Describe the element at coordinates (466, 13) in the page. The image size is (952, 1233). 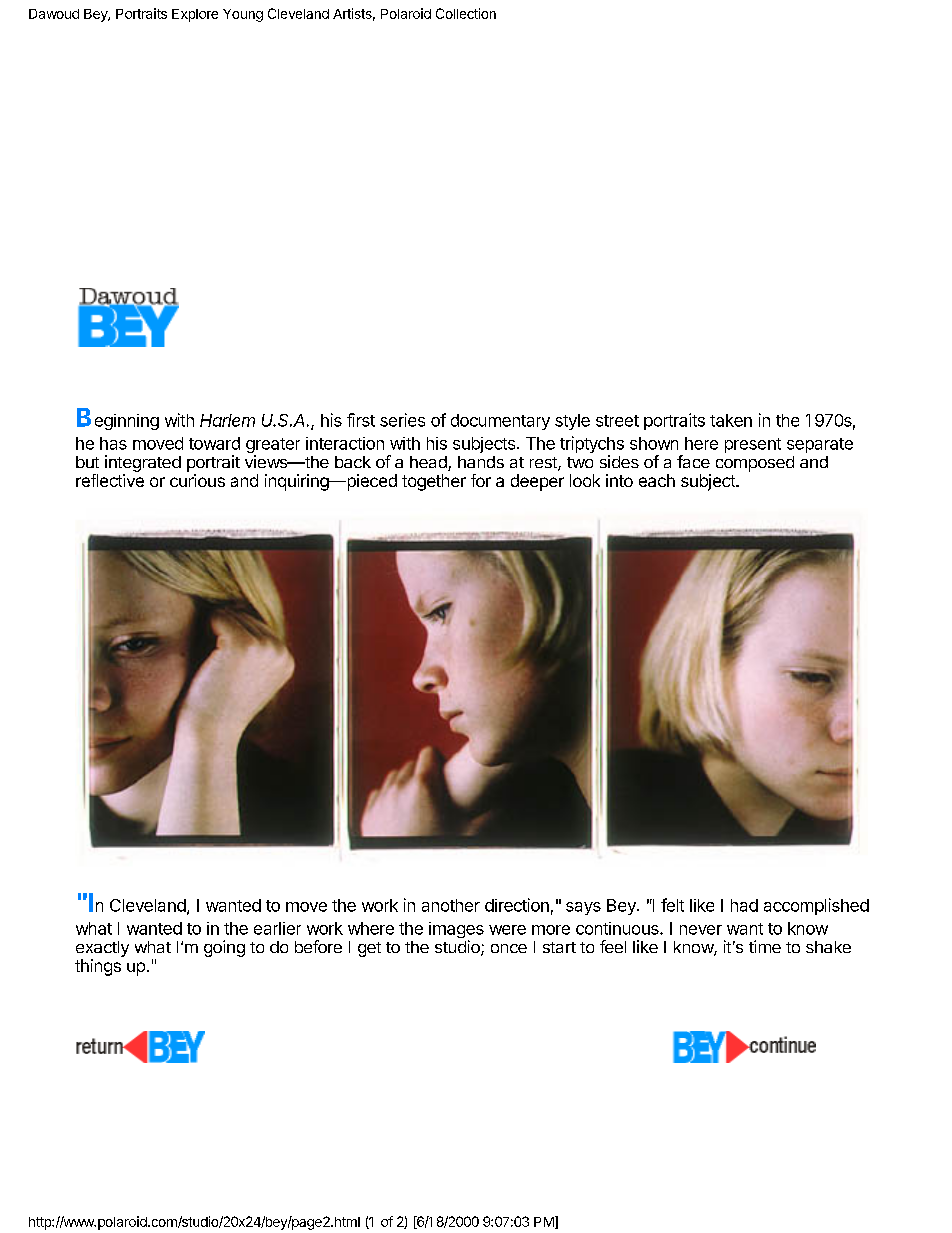
I see `Collection` at that location.
